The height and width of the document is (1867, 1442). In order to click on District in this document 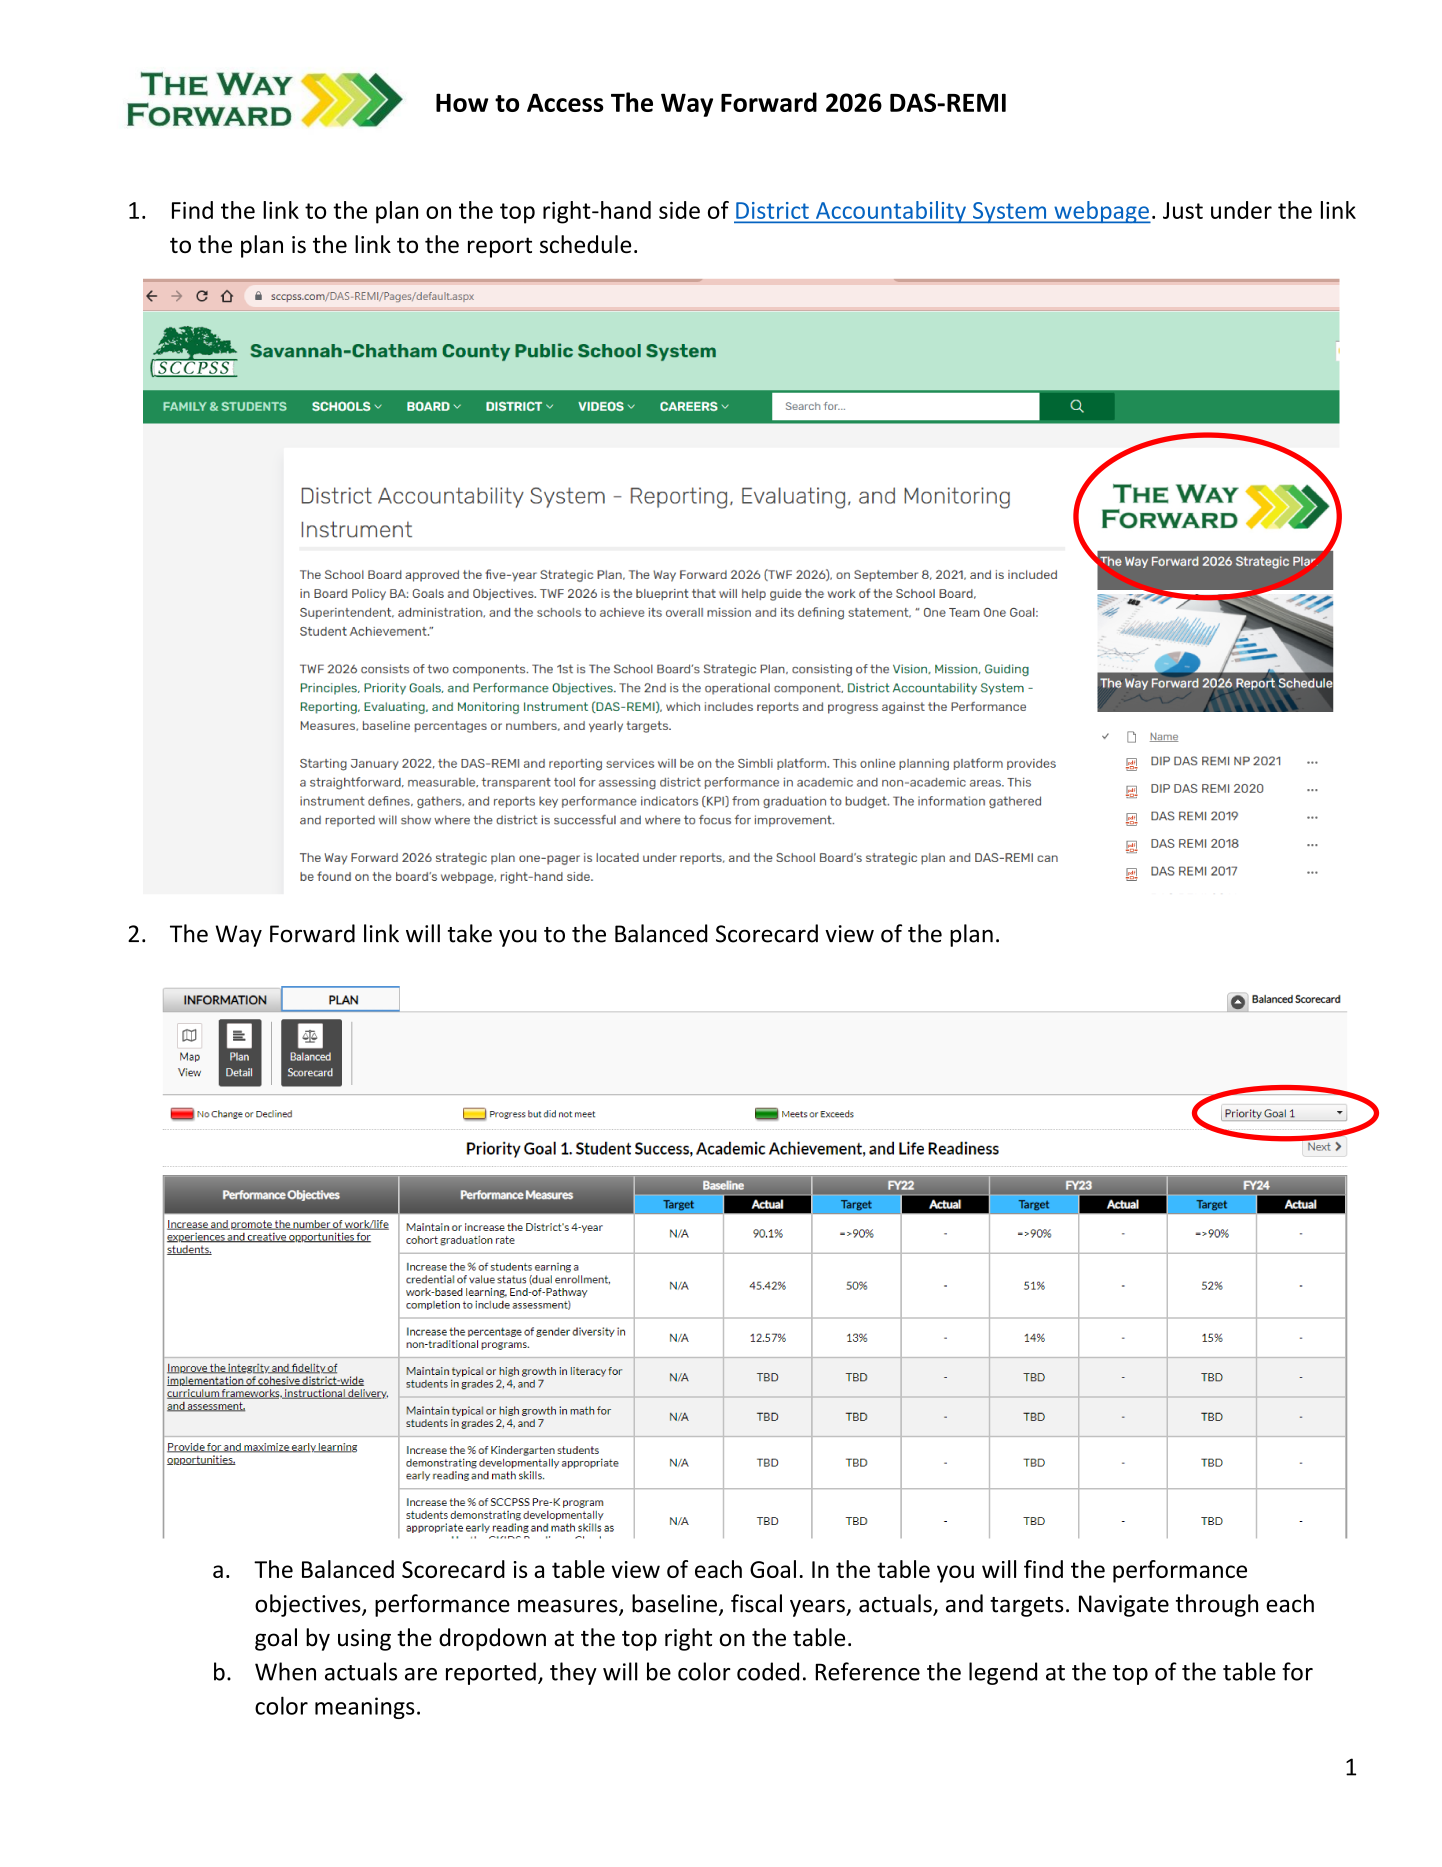, I will do `click(772, 210)`.
